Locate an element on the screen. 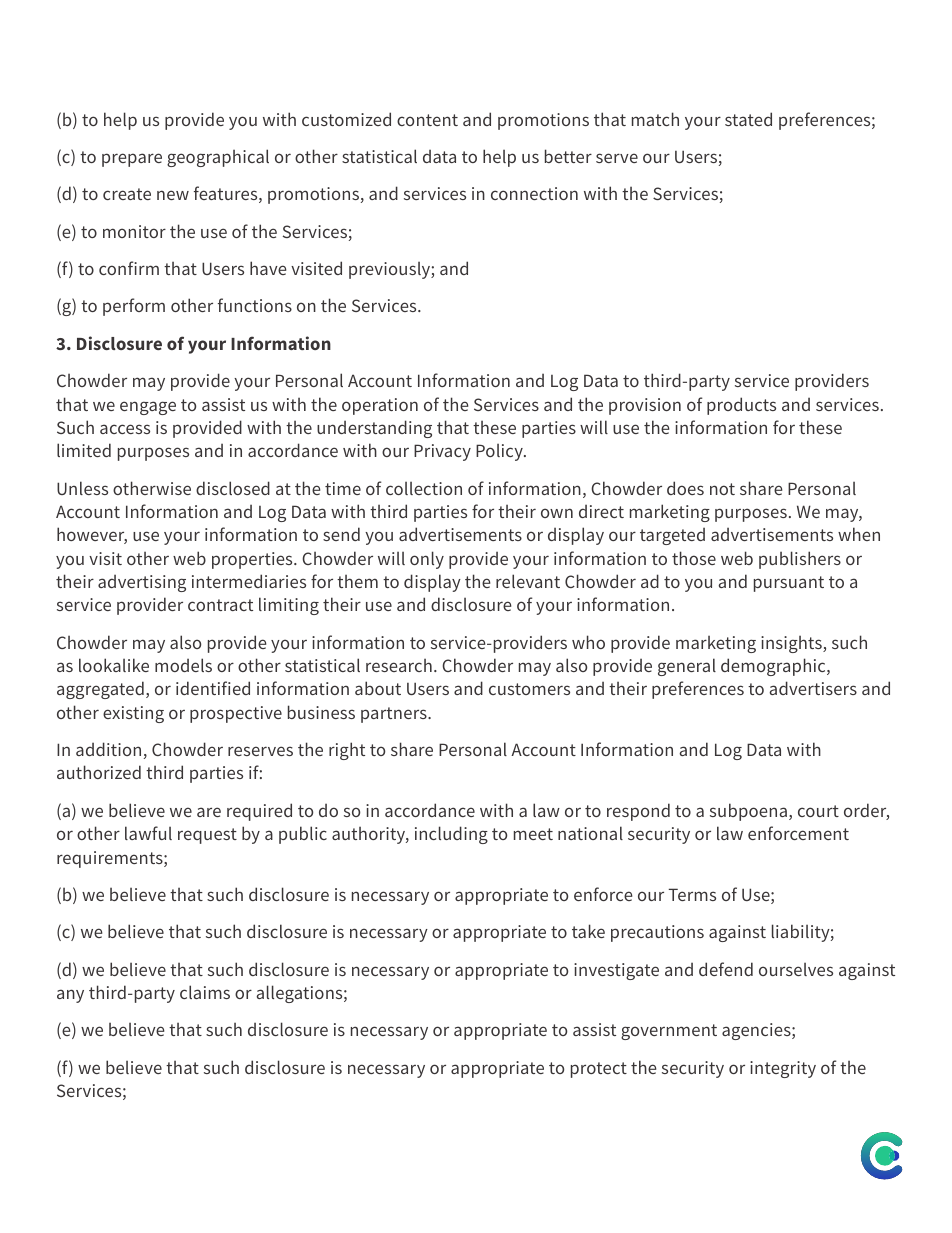  addition is located at coordinates (108, 749).
